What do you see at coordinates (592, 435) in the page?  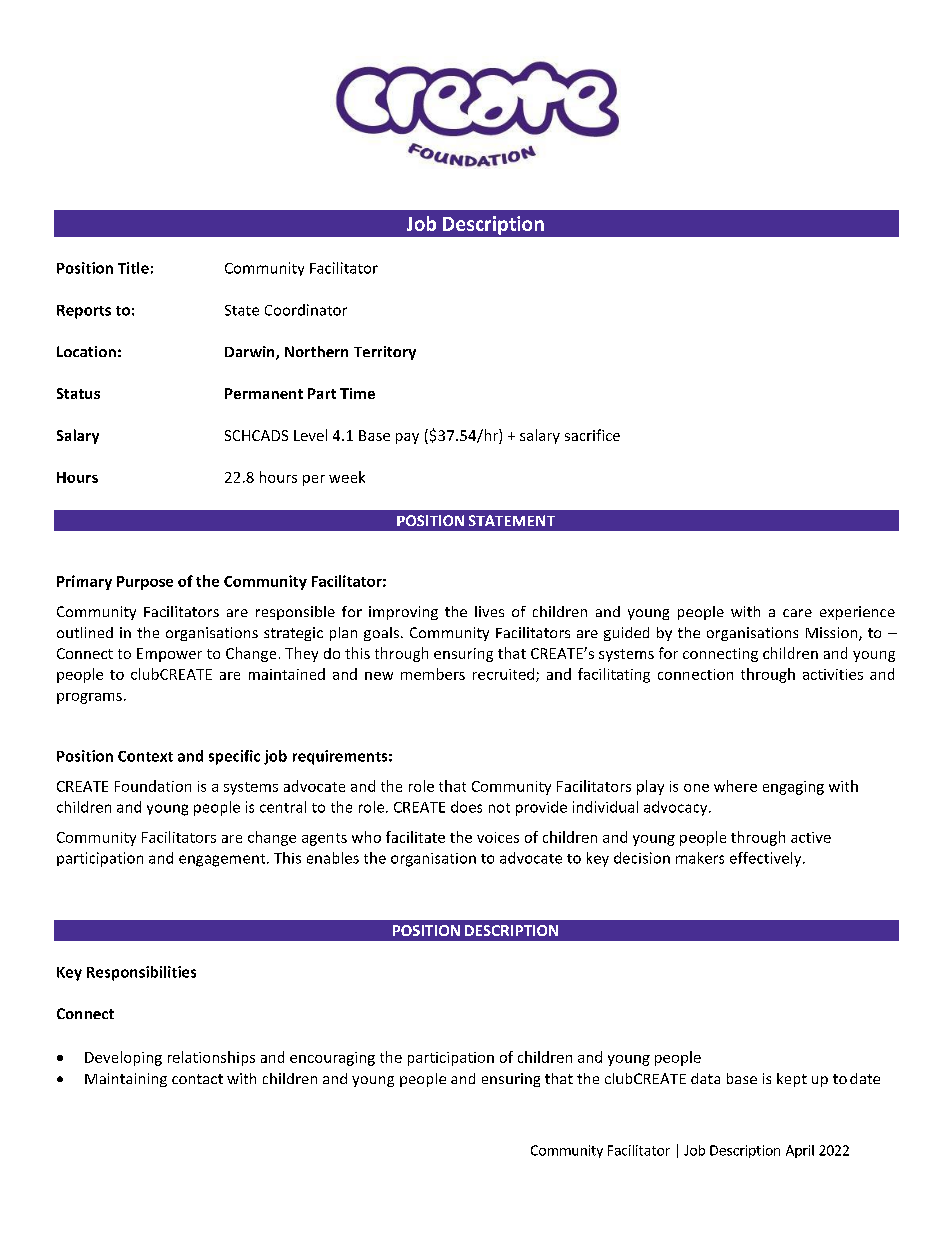 I see `sacrifice` at bounding box center [592, 435].
